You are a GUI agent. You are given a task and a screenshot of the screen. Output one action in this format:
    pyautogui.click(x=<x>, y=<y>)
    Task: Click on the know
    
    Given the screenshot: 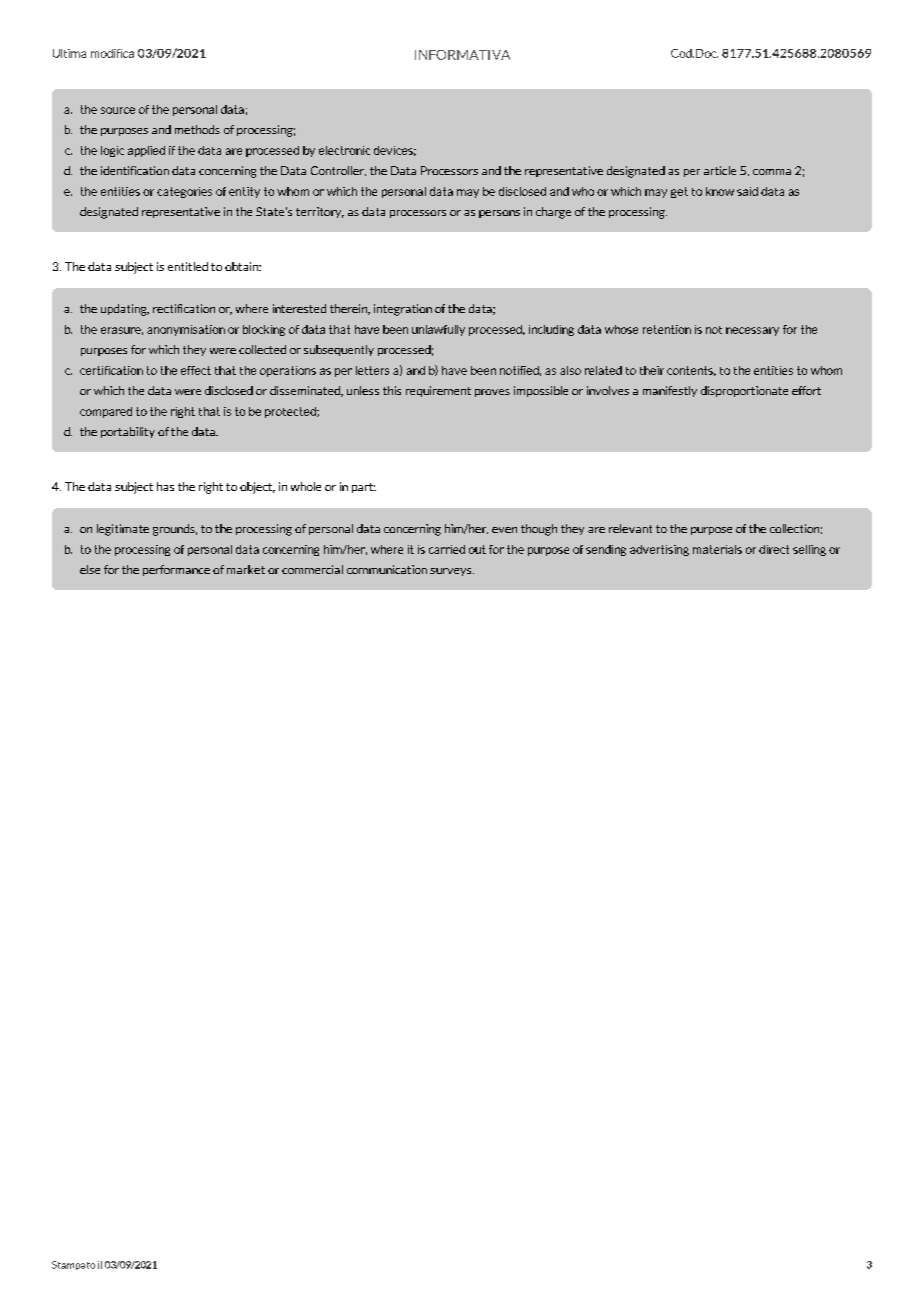 What is the action you would take?
    pyautogui.click(x=720, y=191)
